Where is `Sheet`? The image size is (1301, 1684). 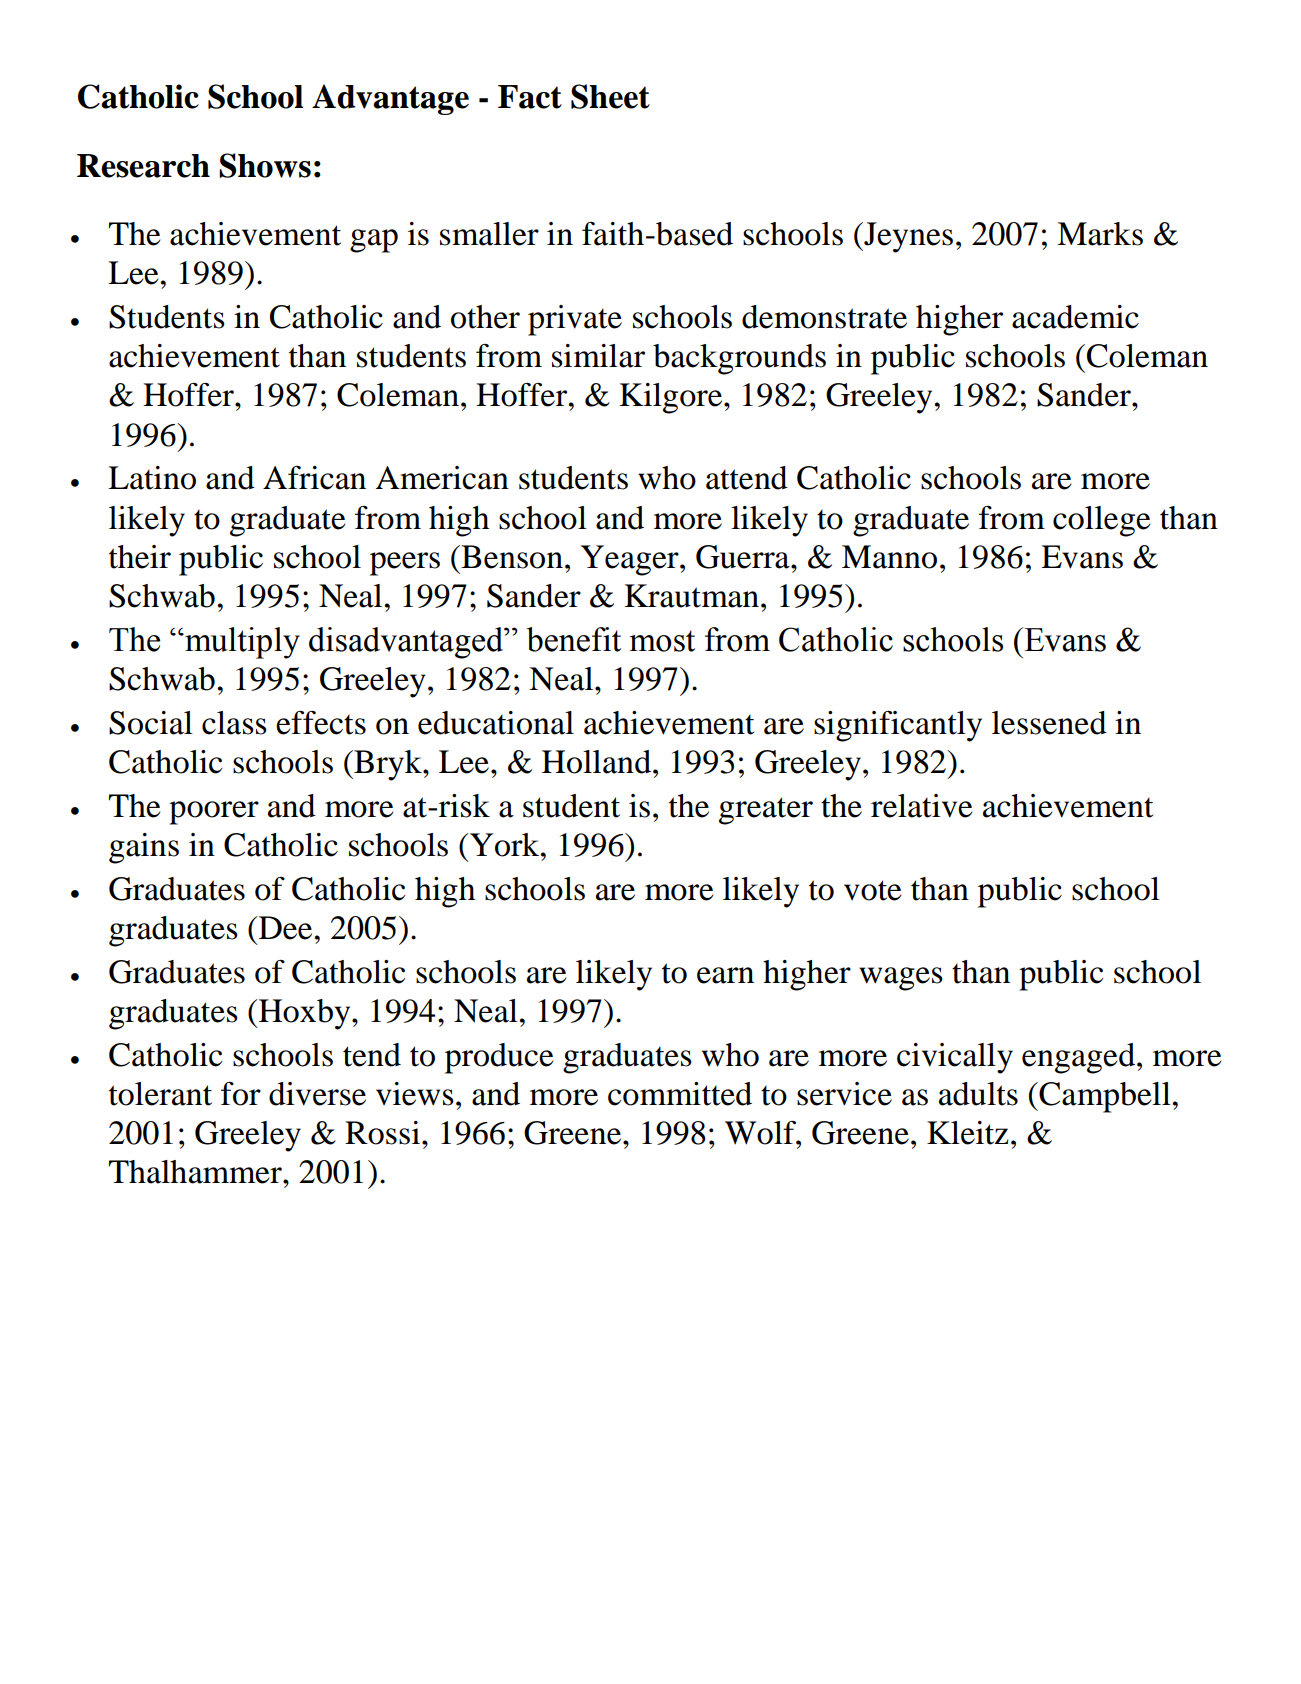
Sheet is located at coordinates (610, 96).
